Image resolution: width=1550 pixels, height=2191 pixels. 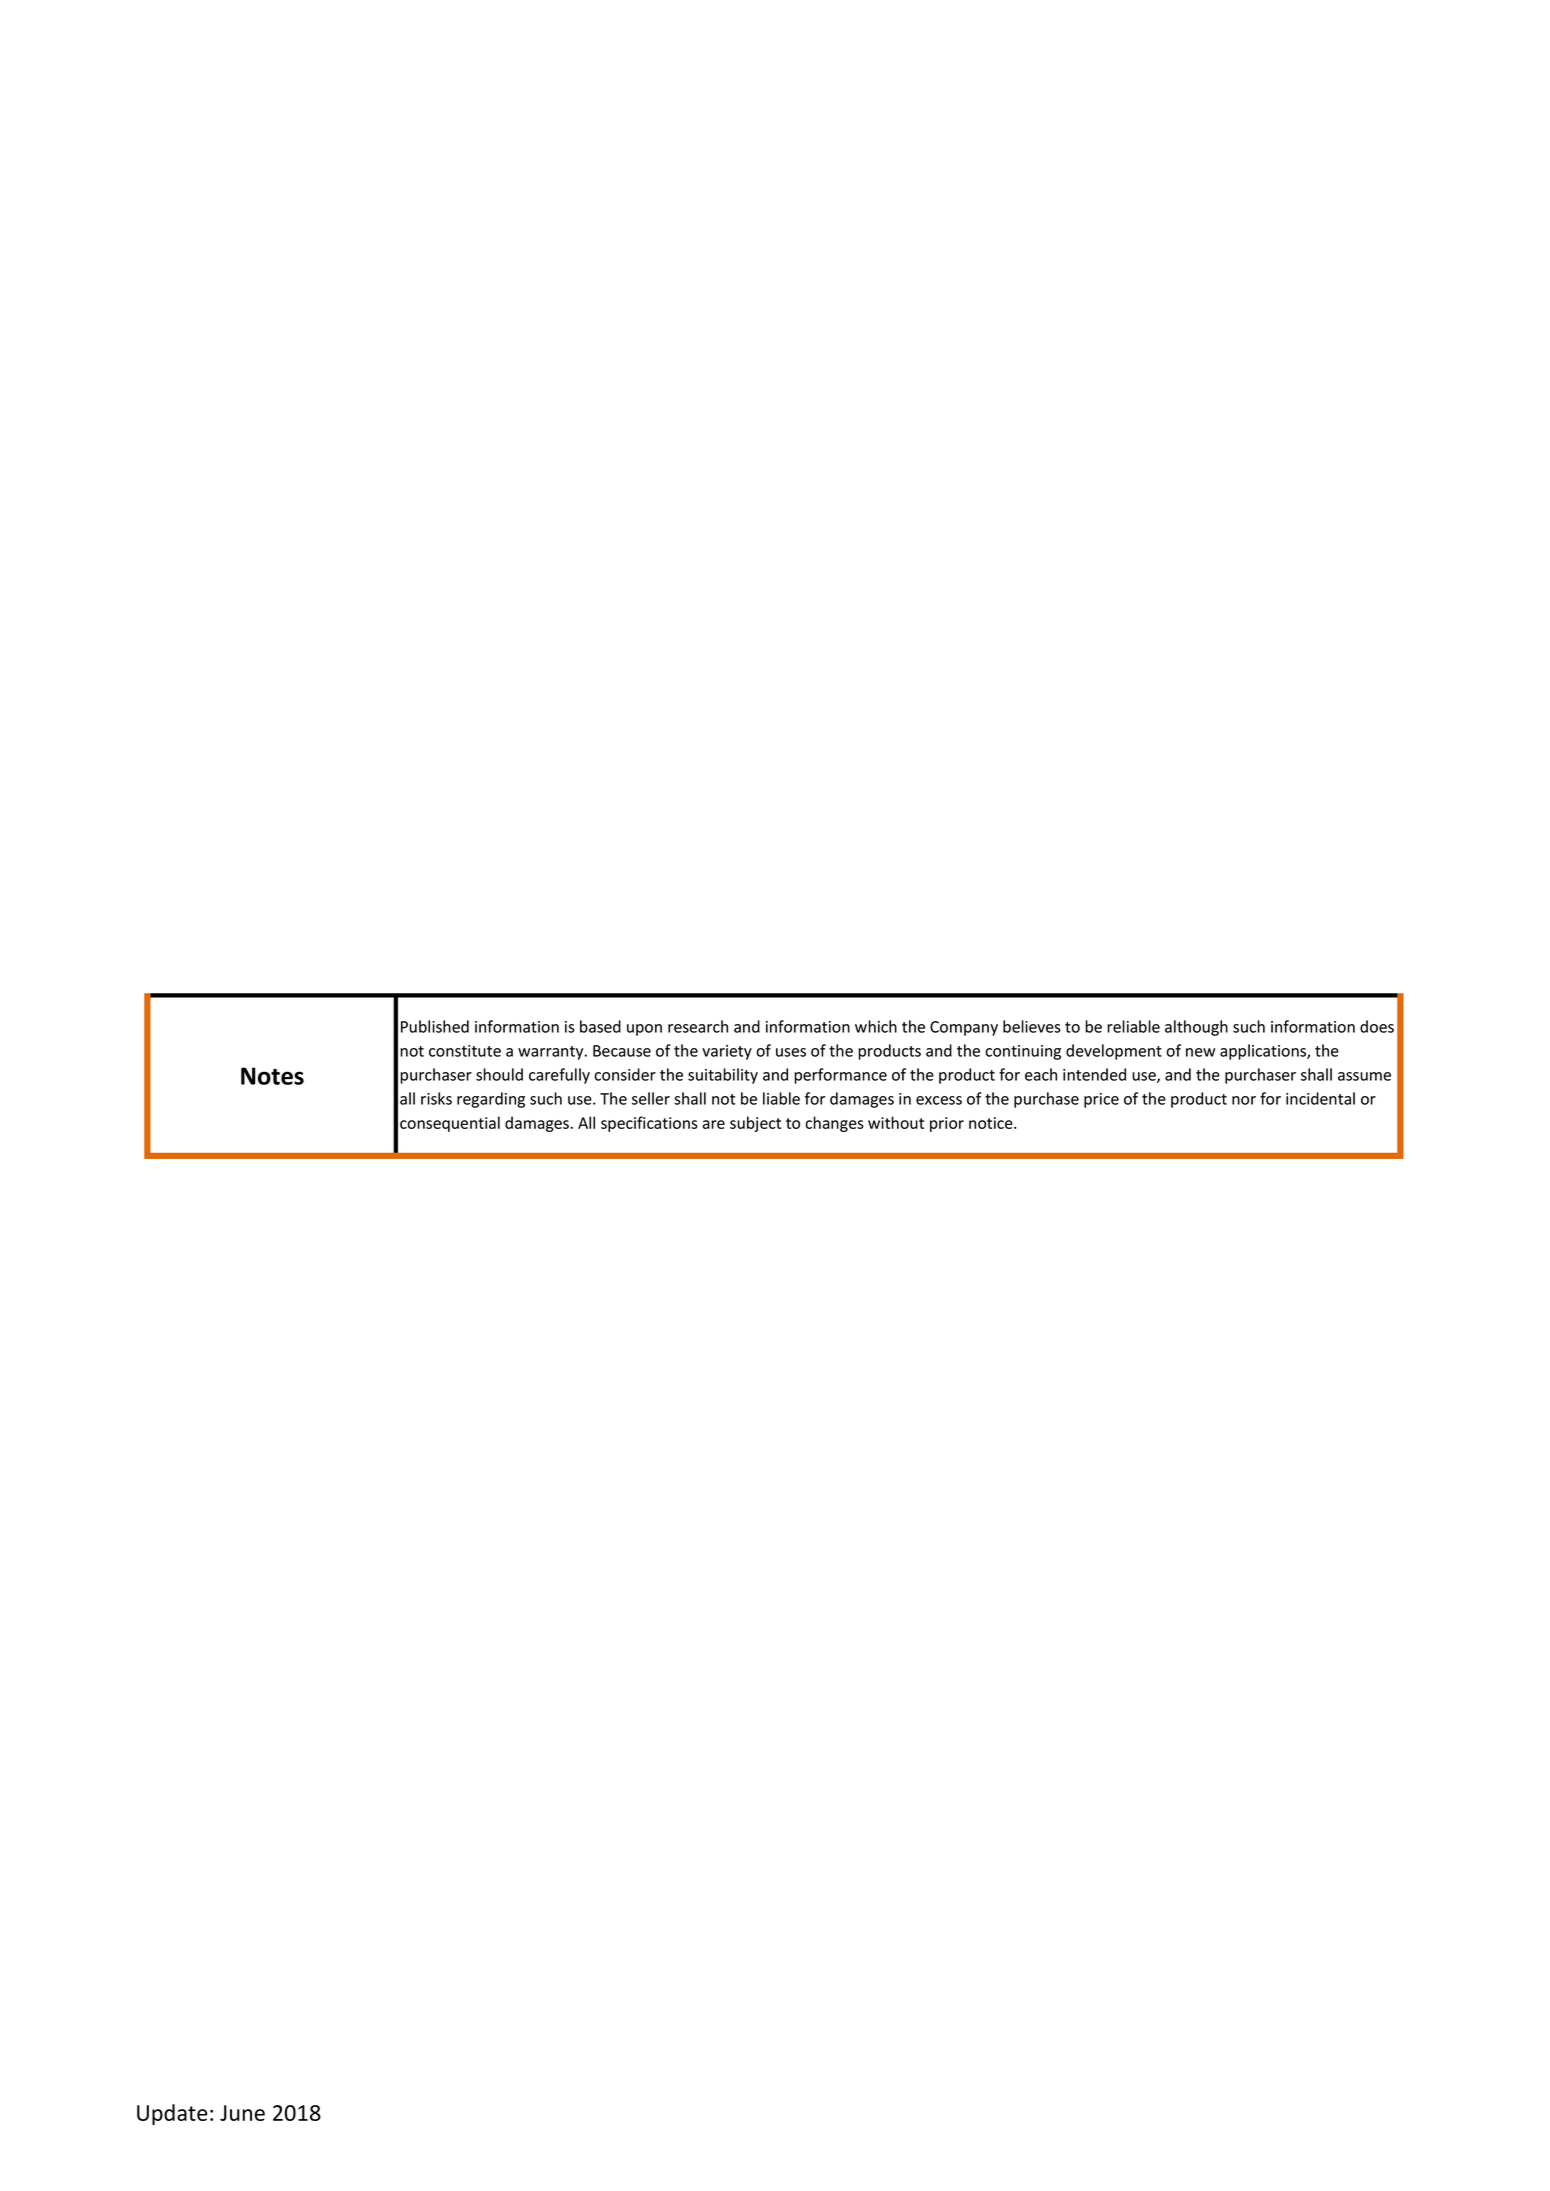 What do you see at coordinates (272, 1076) in the screenshot?
I see `Notes` at bounding box center [272, 1076].
